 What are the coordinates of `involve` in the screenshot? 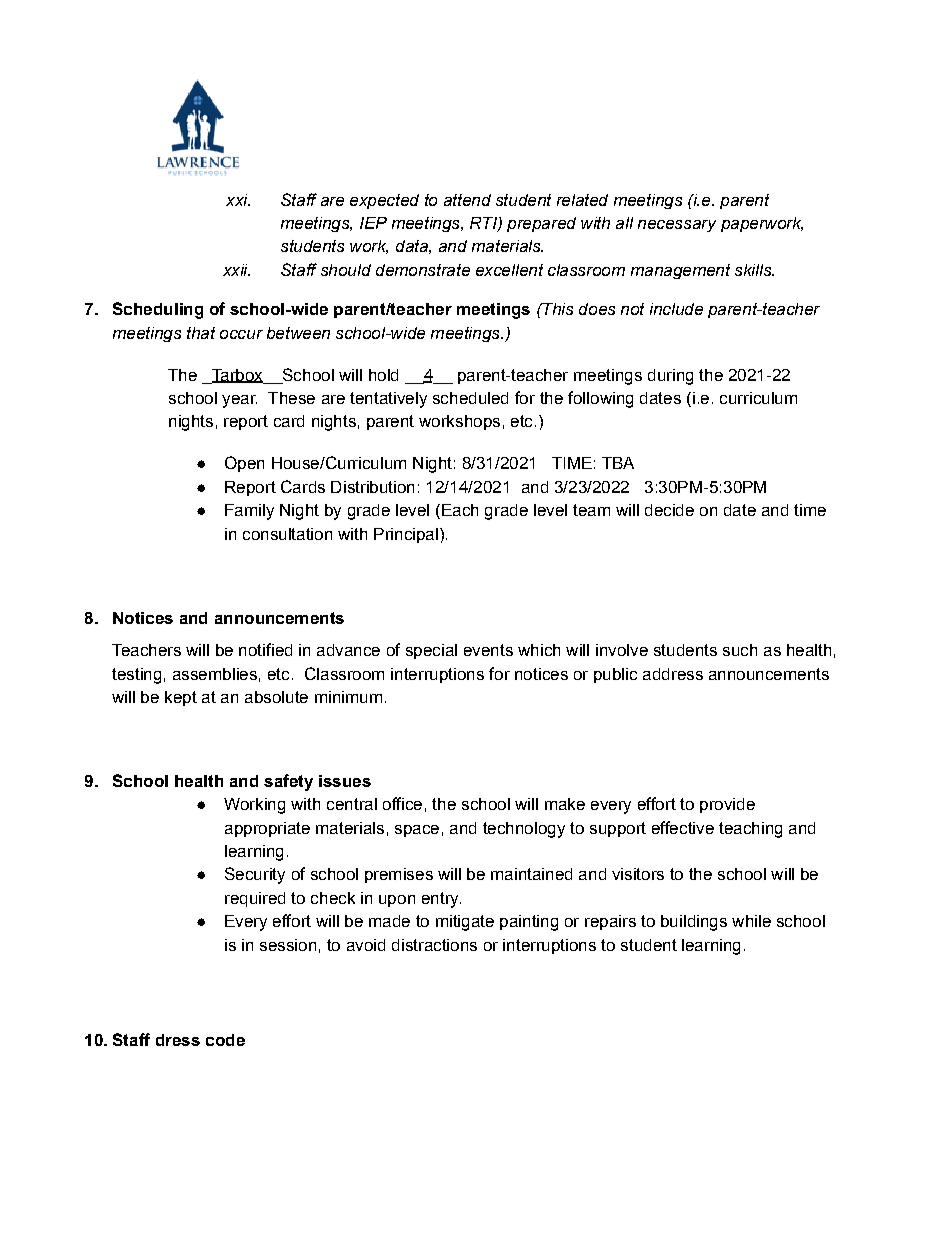 It's located at (622, 650).
